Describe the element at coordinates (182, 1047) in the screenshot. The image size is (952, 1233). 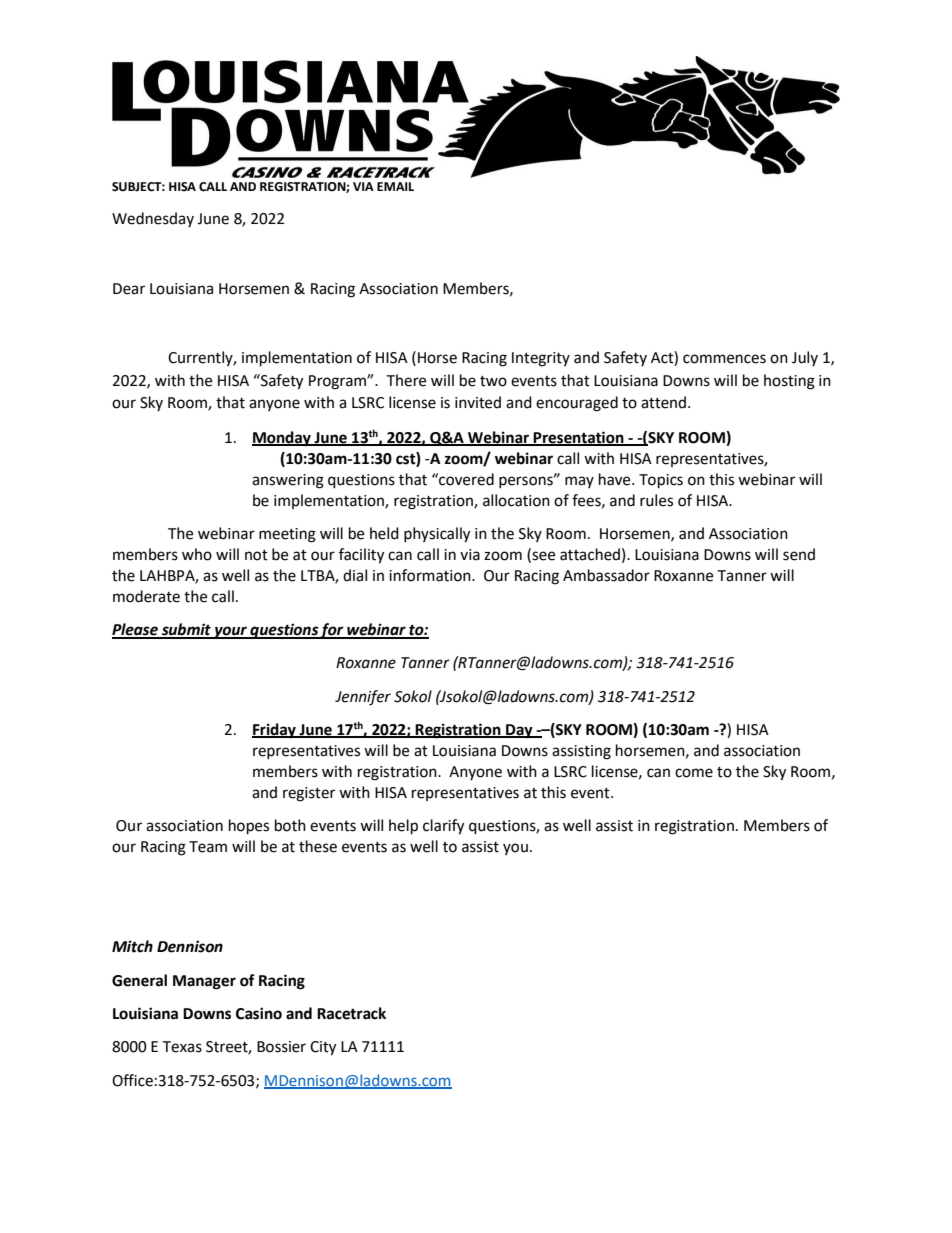
I see `Texas` at that location.
